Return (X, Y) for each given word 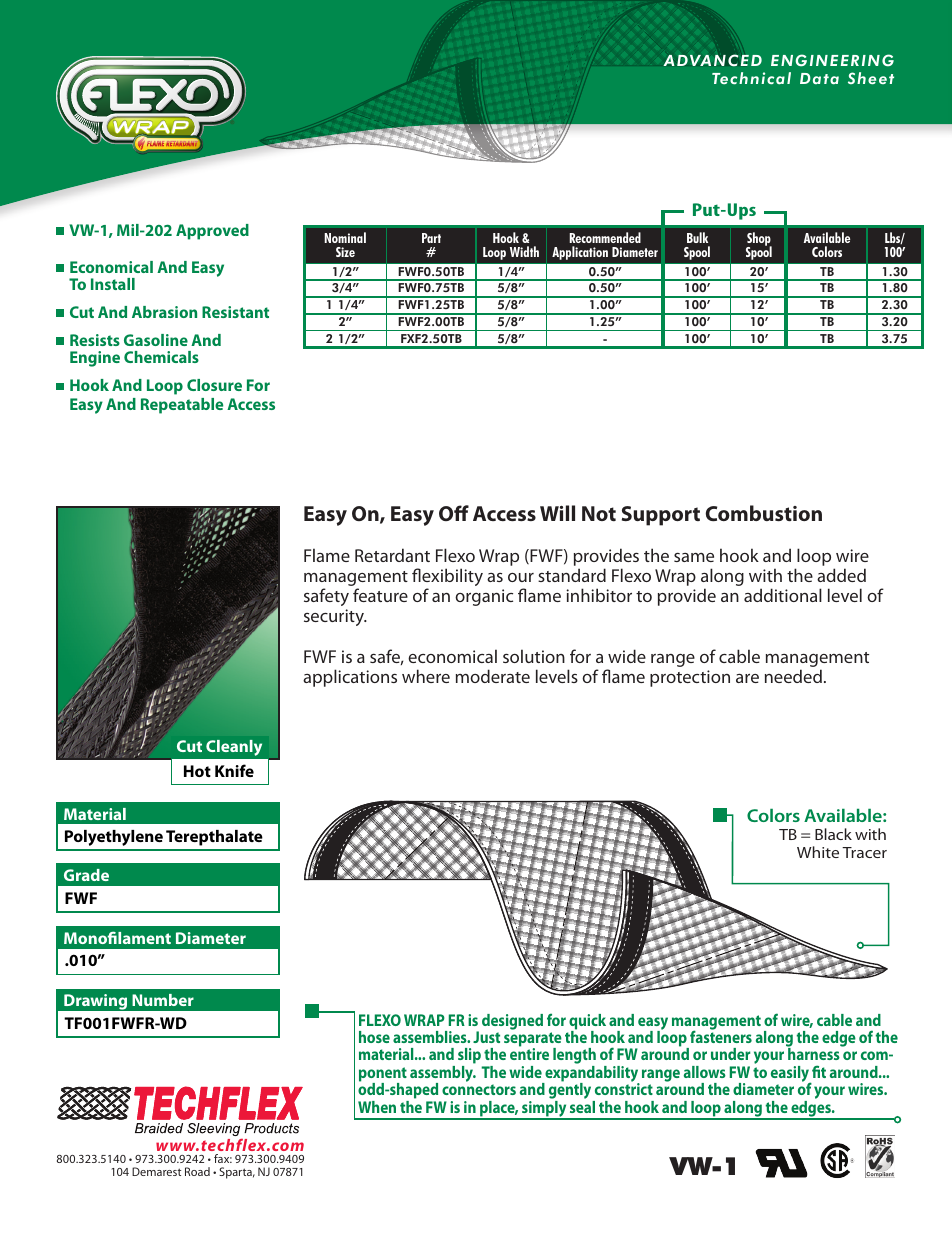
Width (524, 251)
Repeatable (182, 406)
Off (454, 513)
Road (197, 1171)
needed (793, 676)
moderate (493, 676)
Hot (197, 771)
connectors (479, 1089)
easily (791, 1075)
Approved (212, 232)
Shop (759, 240)
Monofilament (117, 937)
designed (512, 1023)
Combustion (764, 513)
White (818, 852)
